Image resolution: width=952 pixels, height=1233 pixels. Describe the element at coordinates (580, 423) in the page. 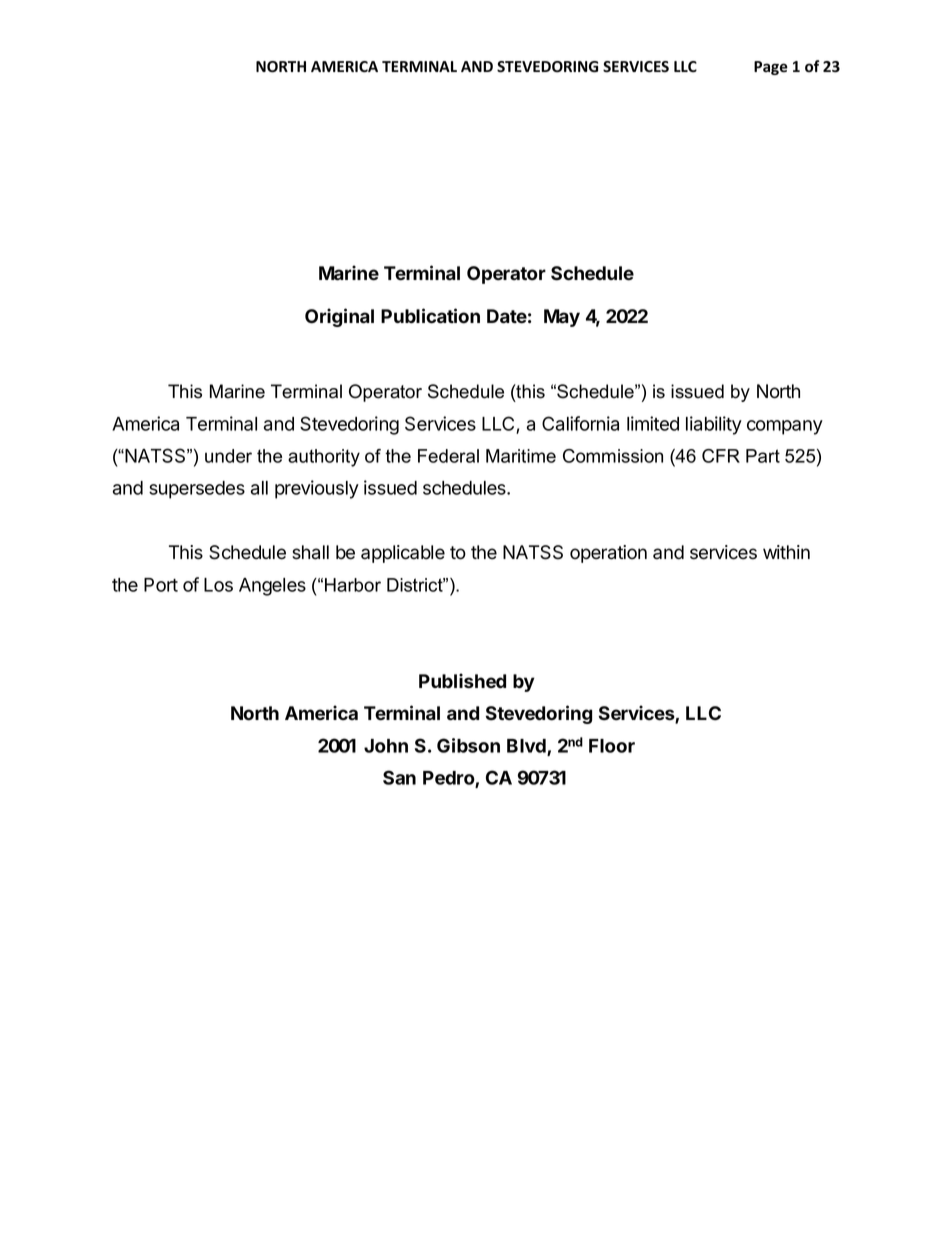

I see `California` at that location.
